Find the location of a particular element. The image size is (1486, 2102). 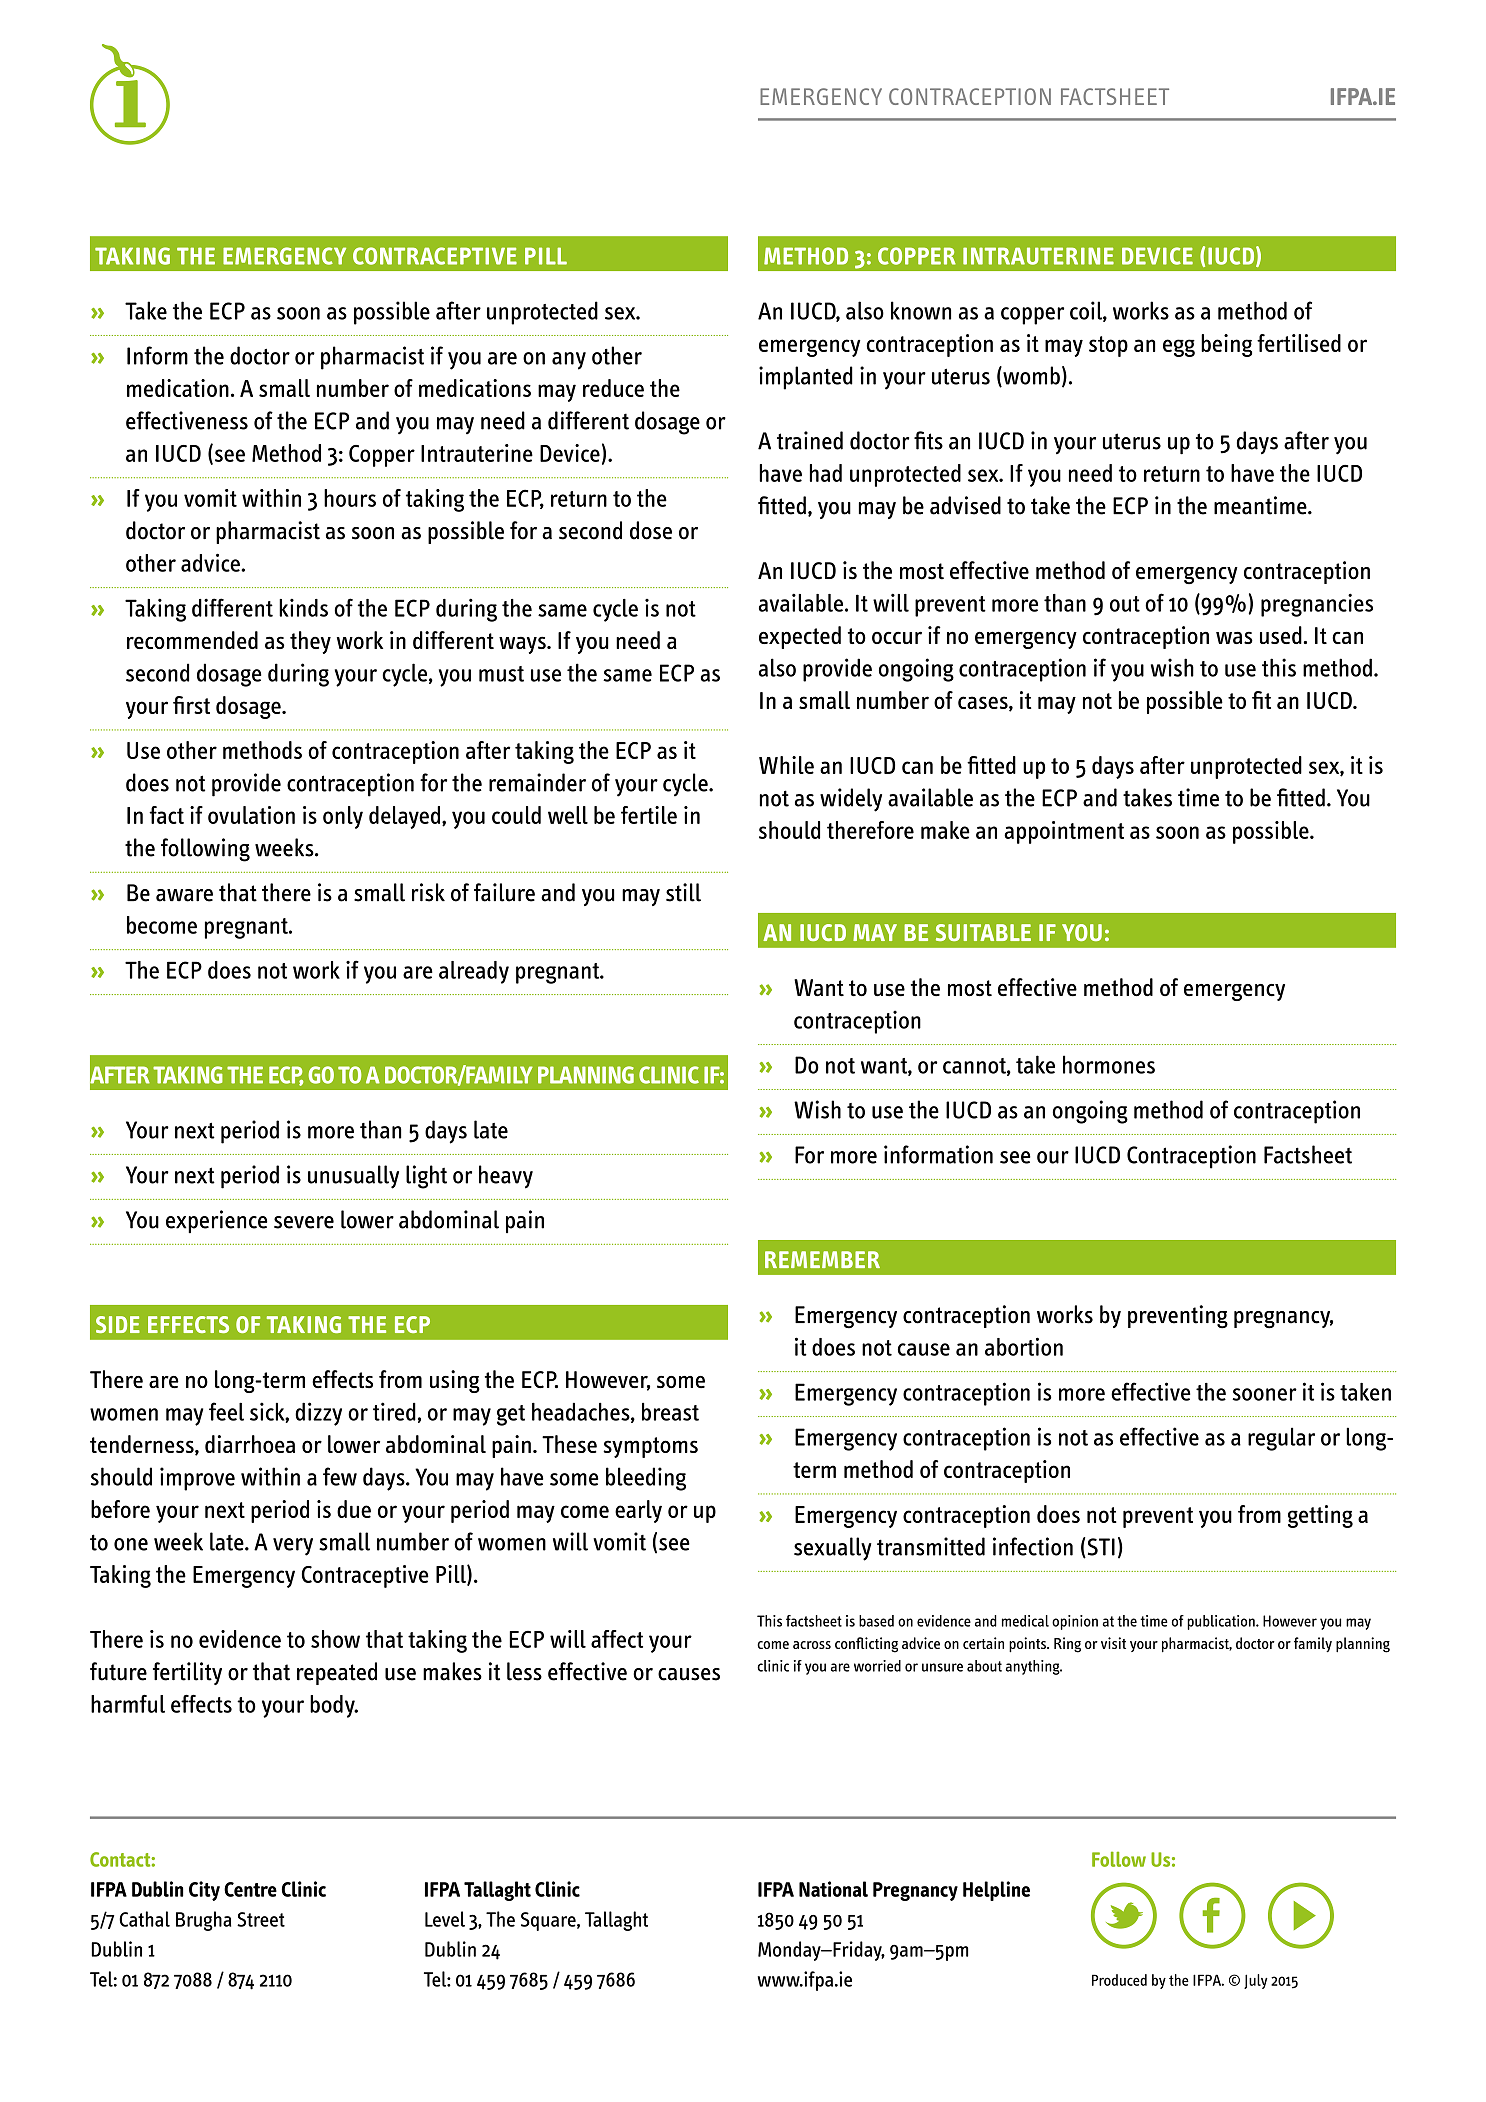

feel is located at coordinates (226, 1411).
